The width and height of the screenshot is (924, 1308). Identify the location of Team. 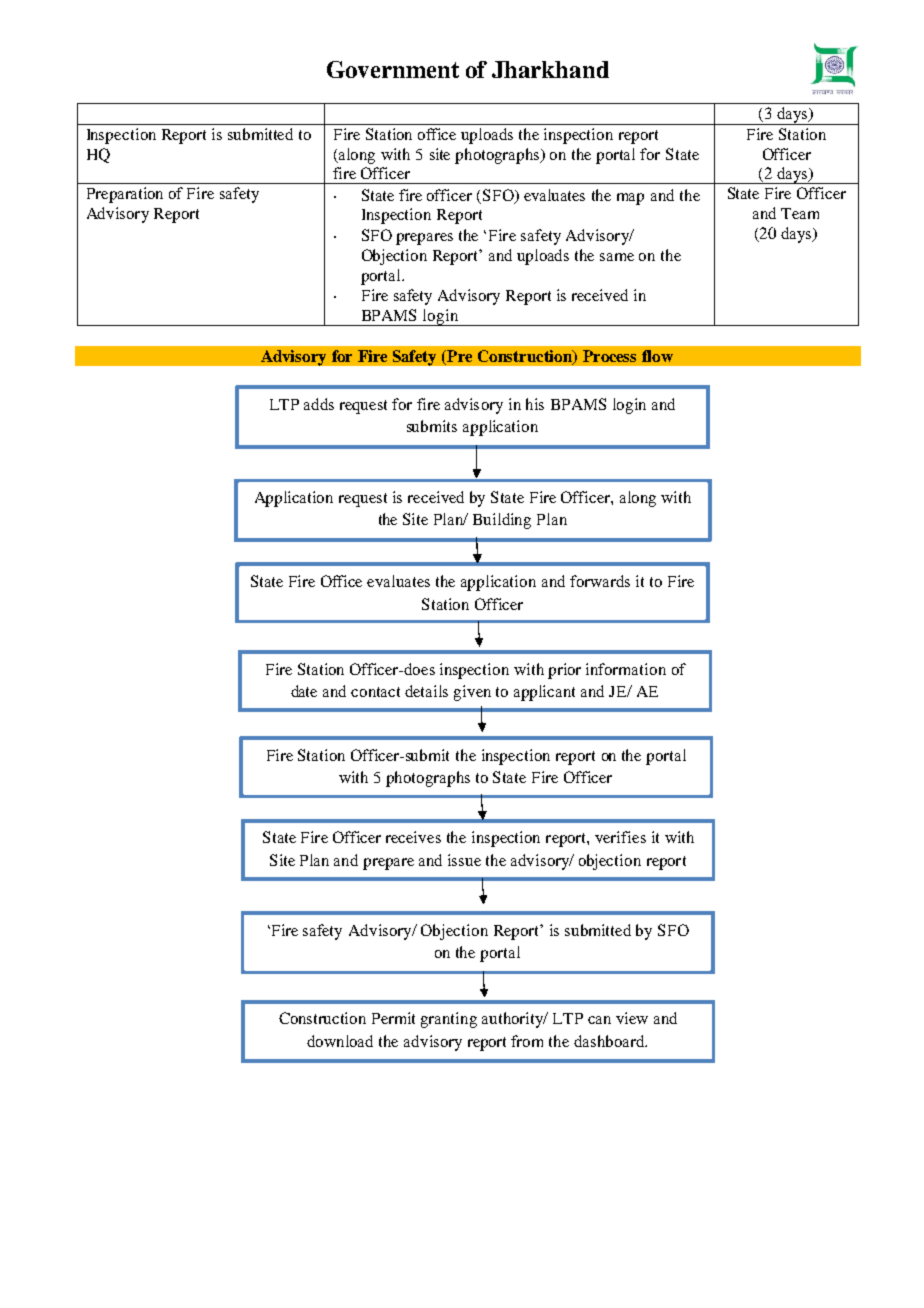
(800, 213).
